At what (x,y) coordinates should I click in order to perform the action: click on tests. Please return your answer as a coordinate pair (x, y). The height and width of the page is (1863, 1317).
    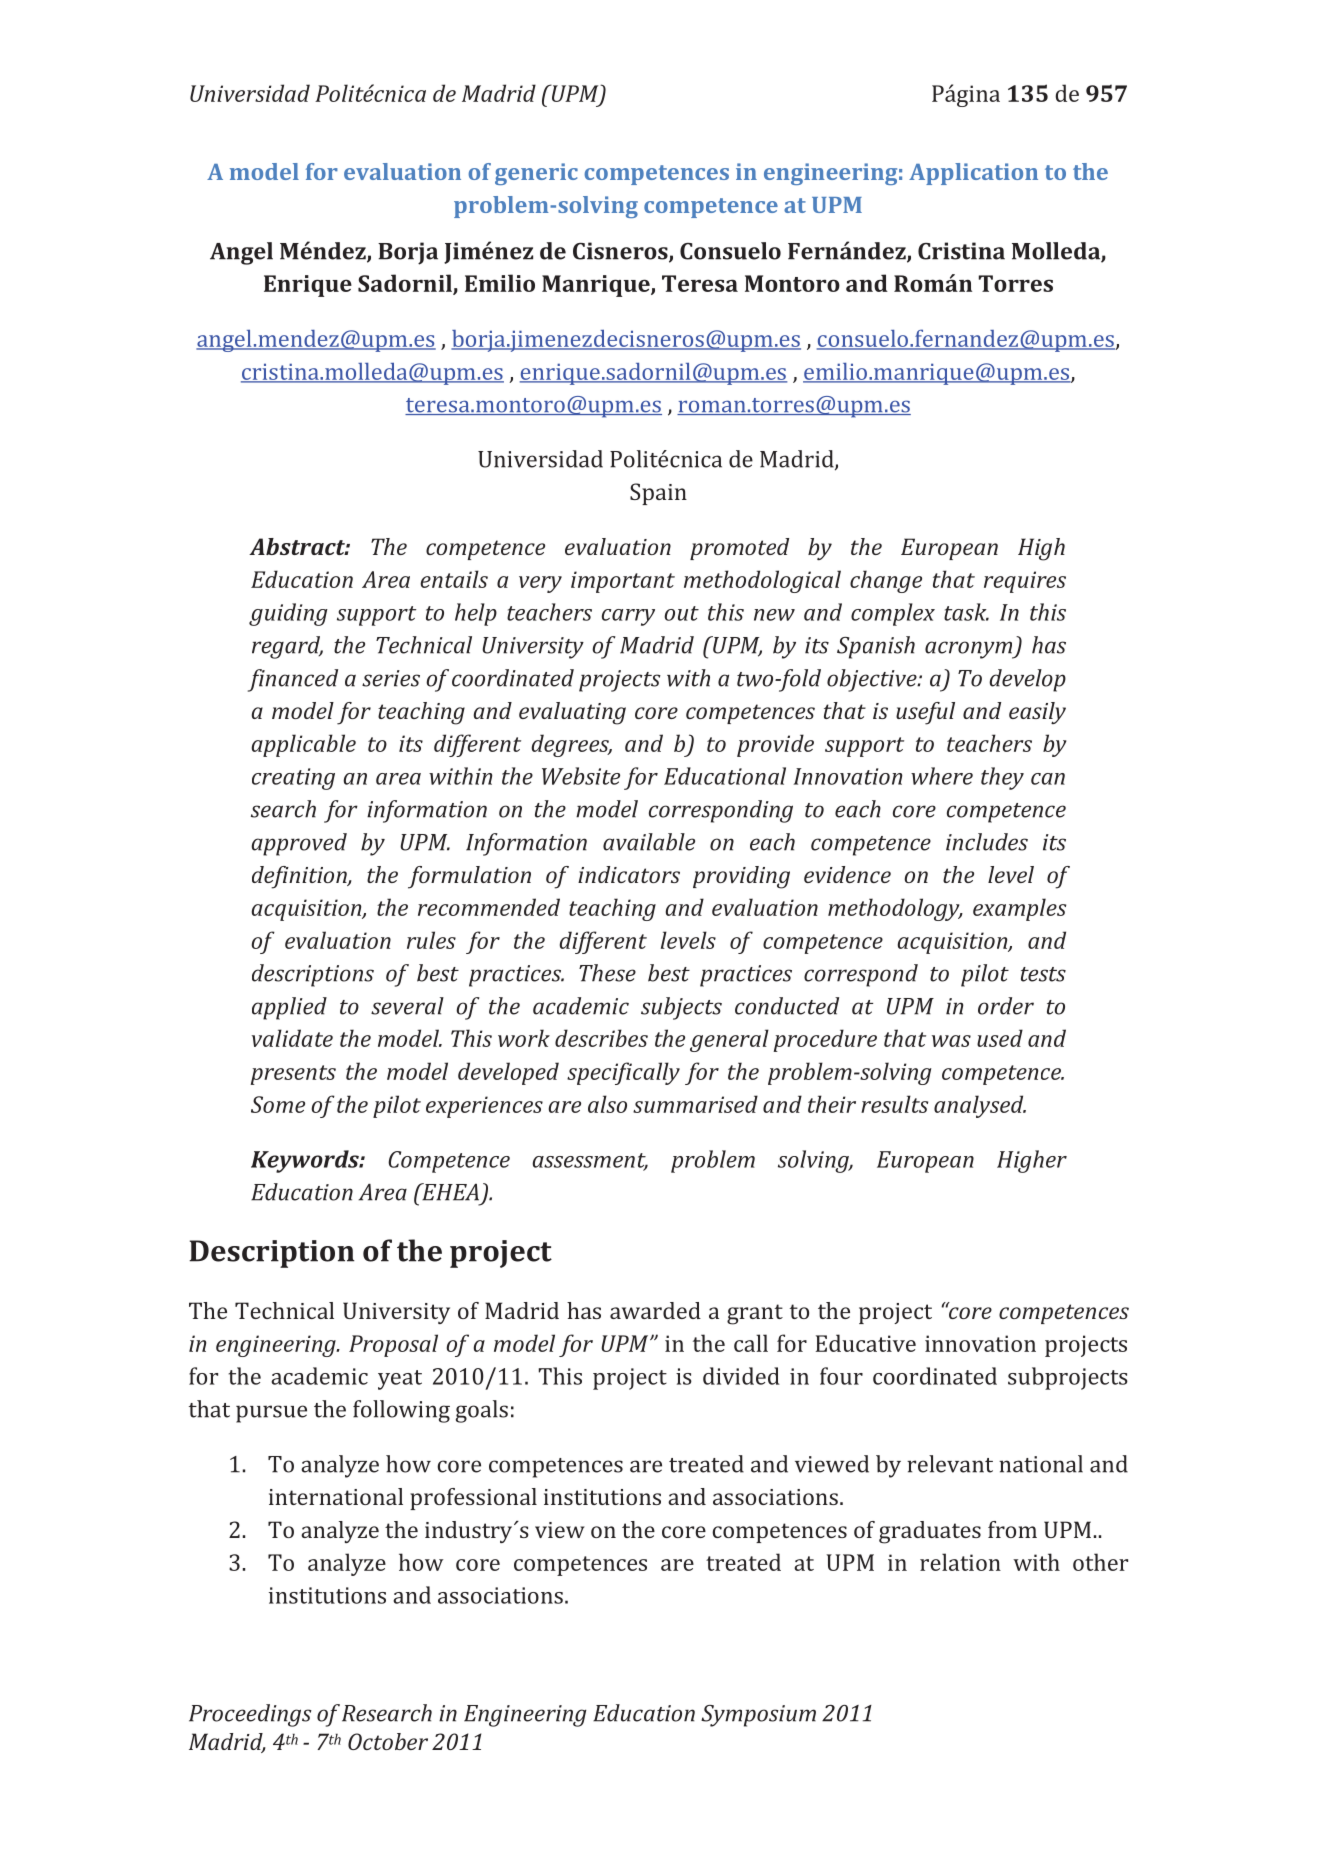
    Looking at the image, I should click on (1043, 974).
